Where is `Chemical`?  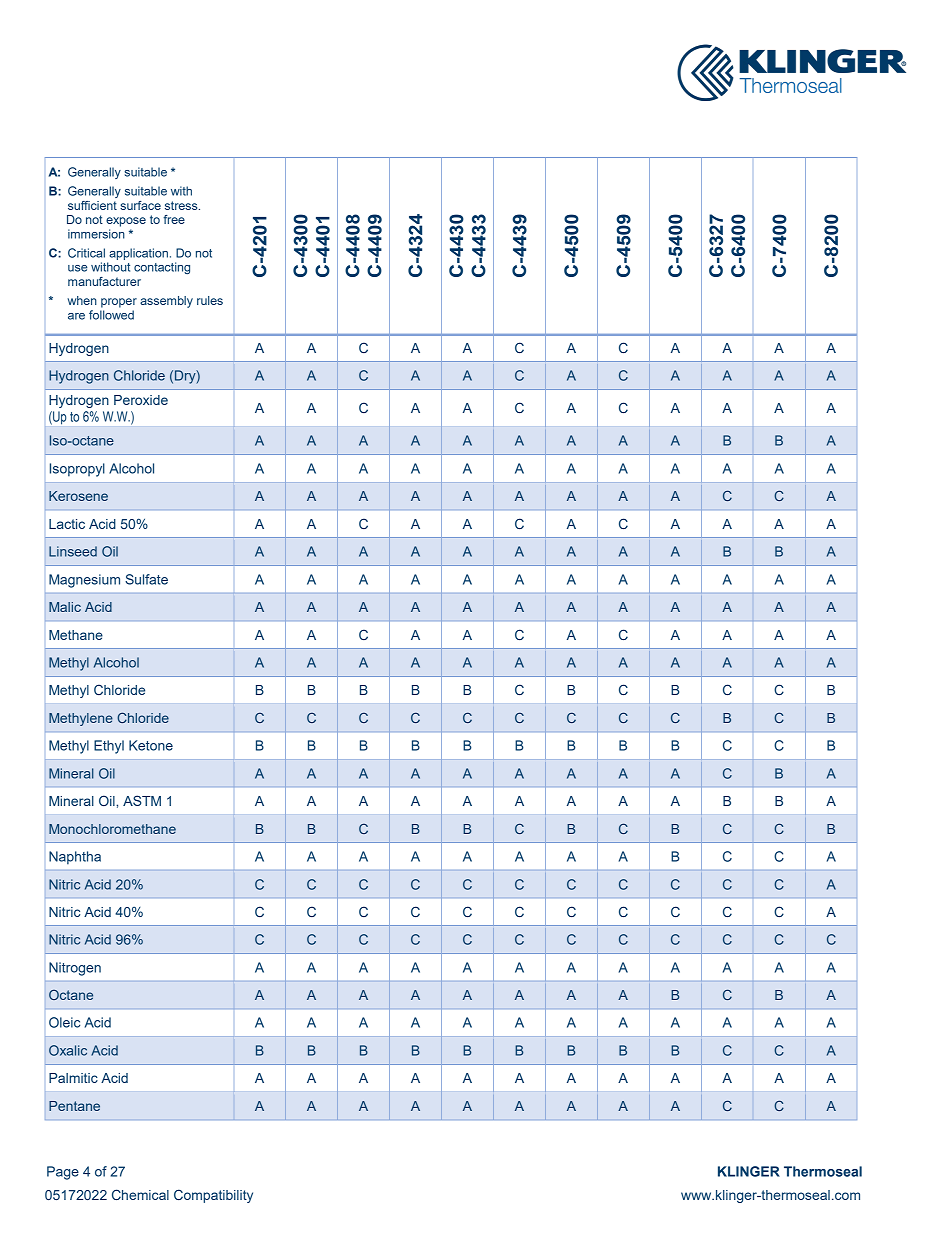
Chemical is located at coordinates (140, 1194).
